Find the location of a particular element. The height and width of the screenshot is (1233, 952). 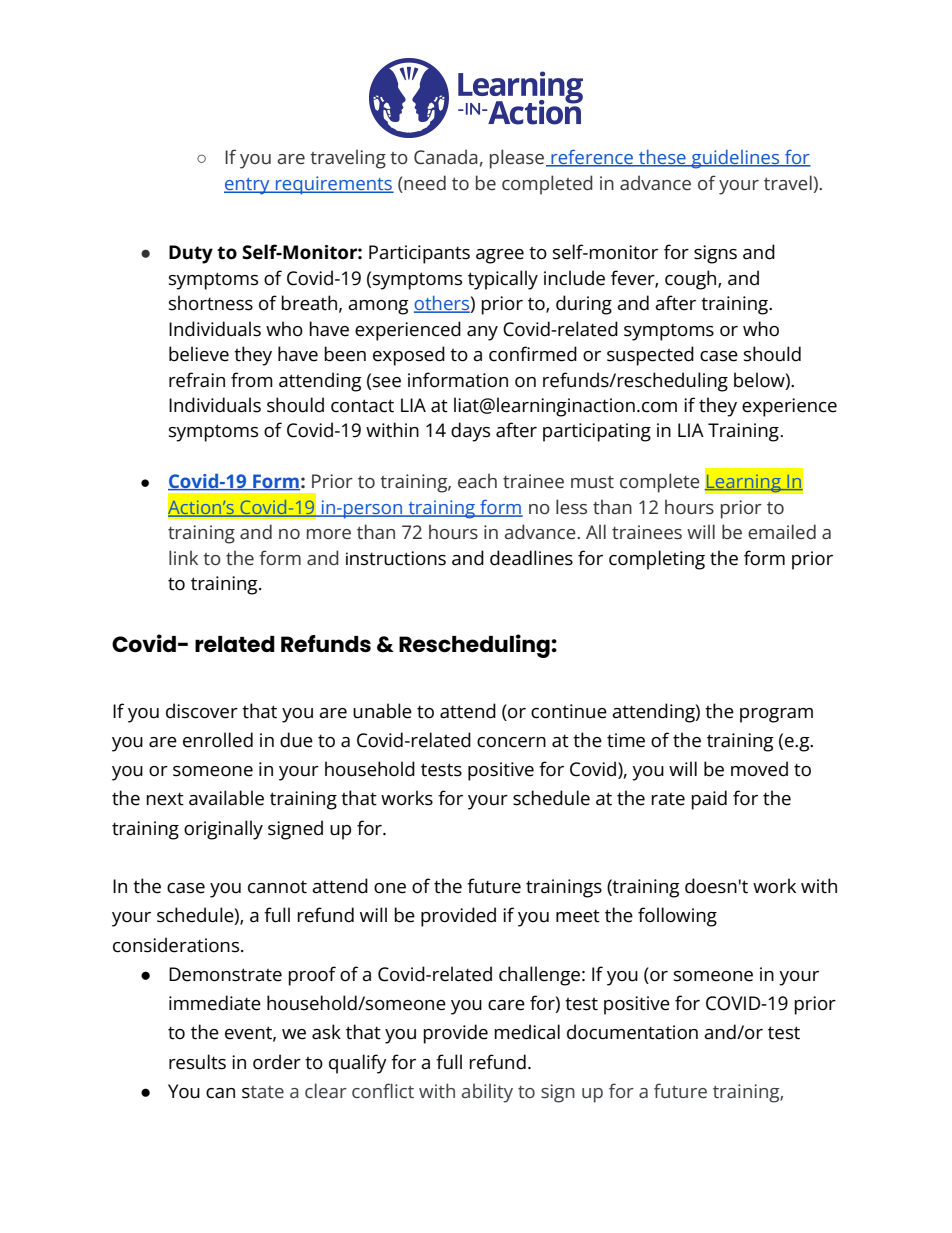

entry is located at coordinates (248, 186).
